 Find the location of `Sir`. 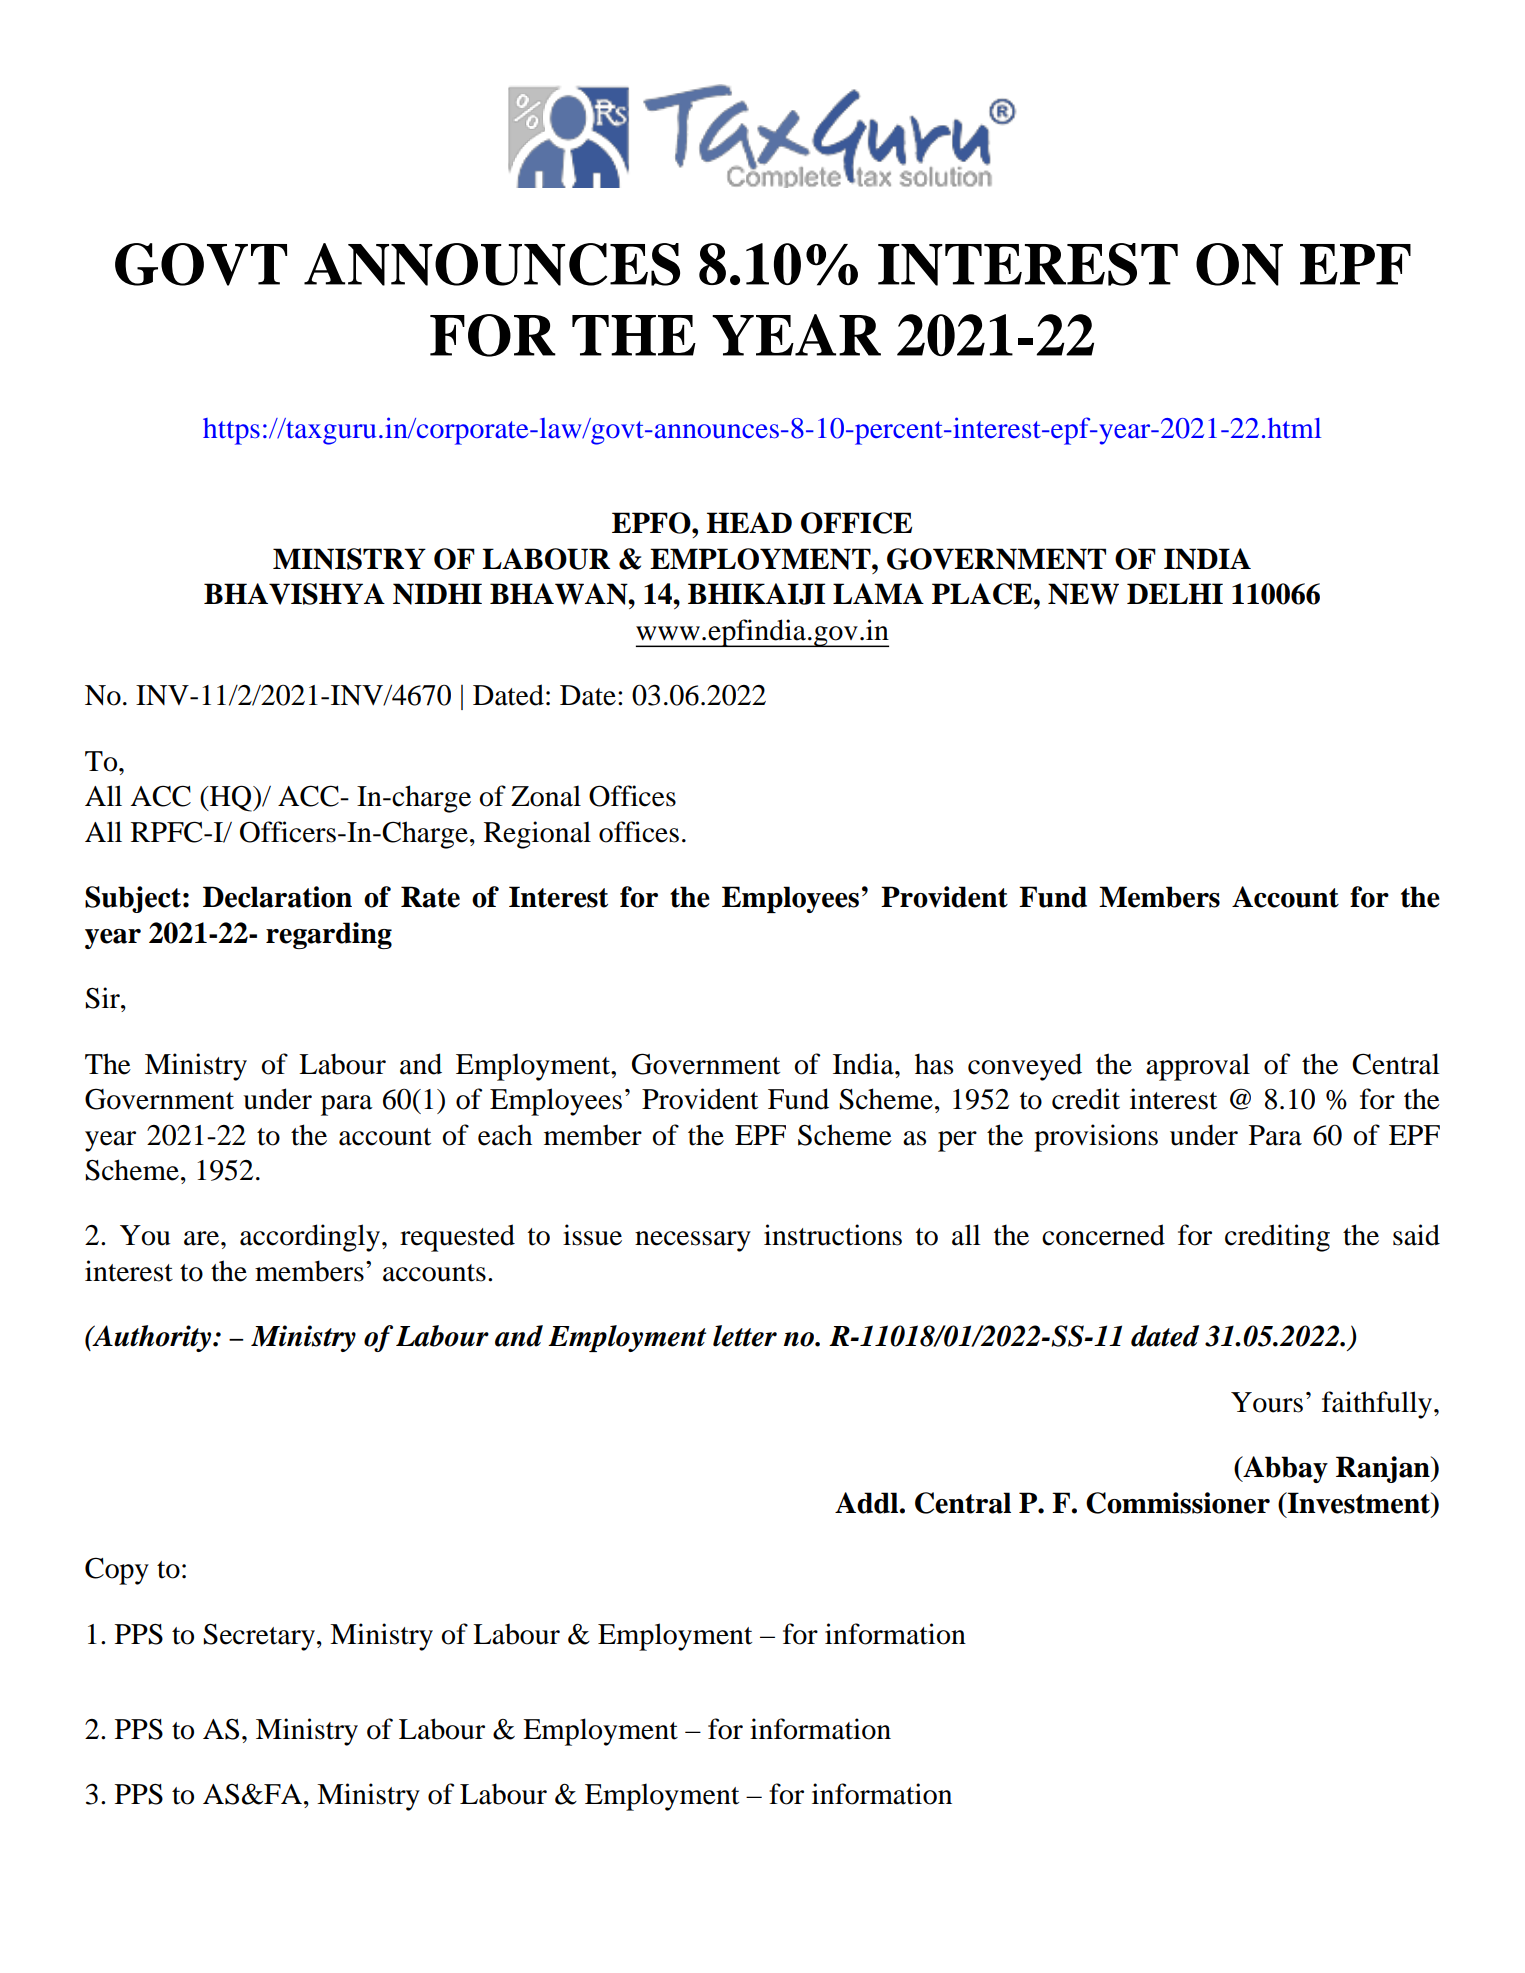

Sir is located at coordinates (103, 998).
